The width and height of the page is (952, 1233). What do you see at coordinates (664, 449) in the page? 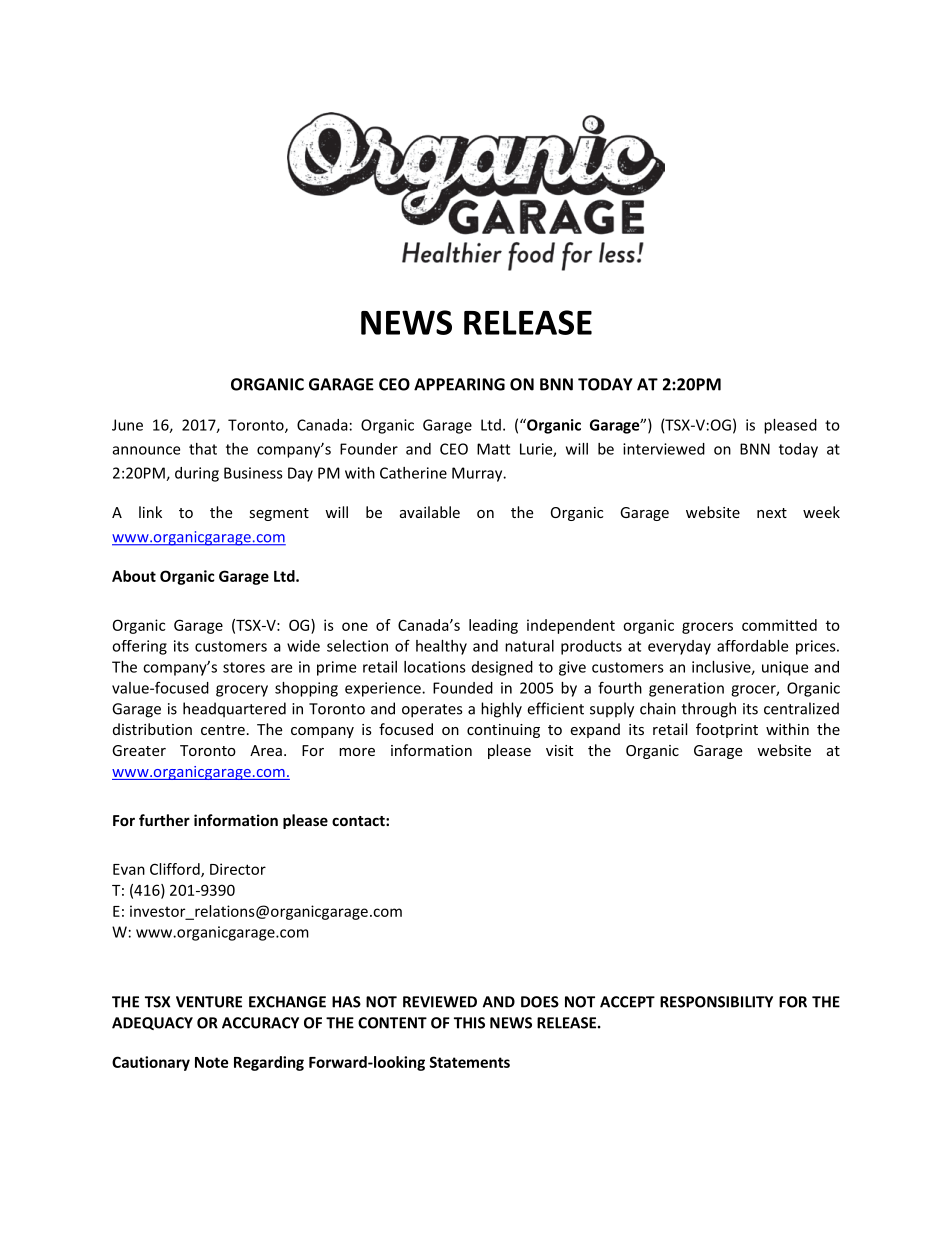
I see `interviewed` at bounding box center [664, 449].
